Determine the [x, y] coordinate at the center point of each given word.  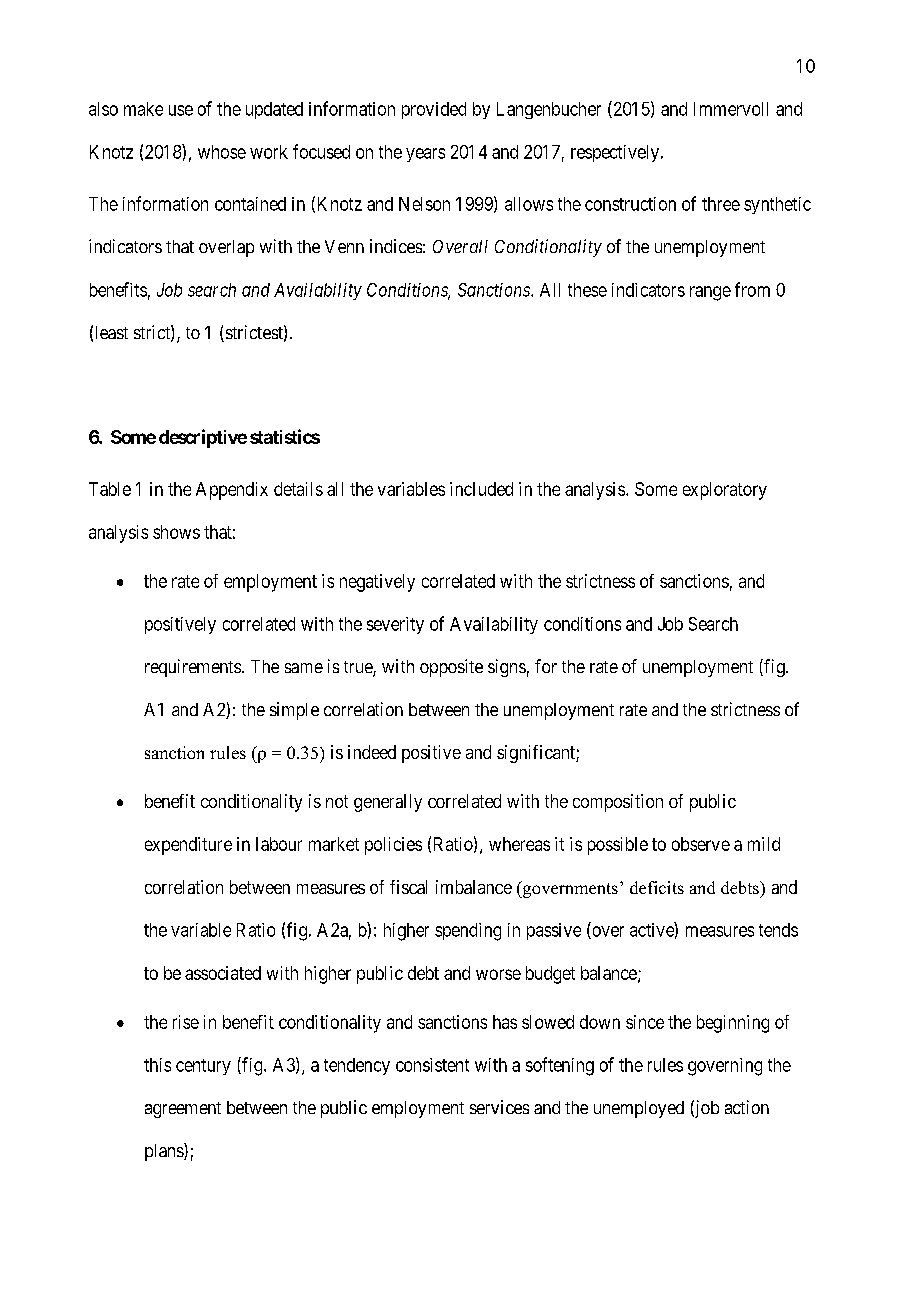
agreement [183, 1110]
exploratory [725, 491]
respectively [616, 153]
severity [395, 625]
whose [222, 152]
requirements [193, 668]
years [425, 155]
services [499, 1107]
